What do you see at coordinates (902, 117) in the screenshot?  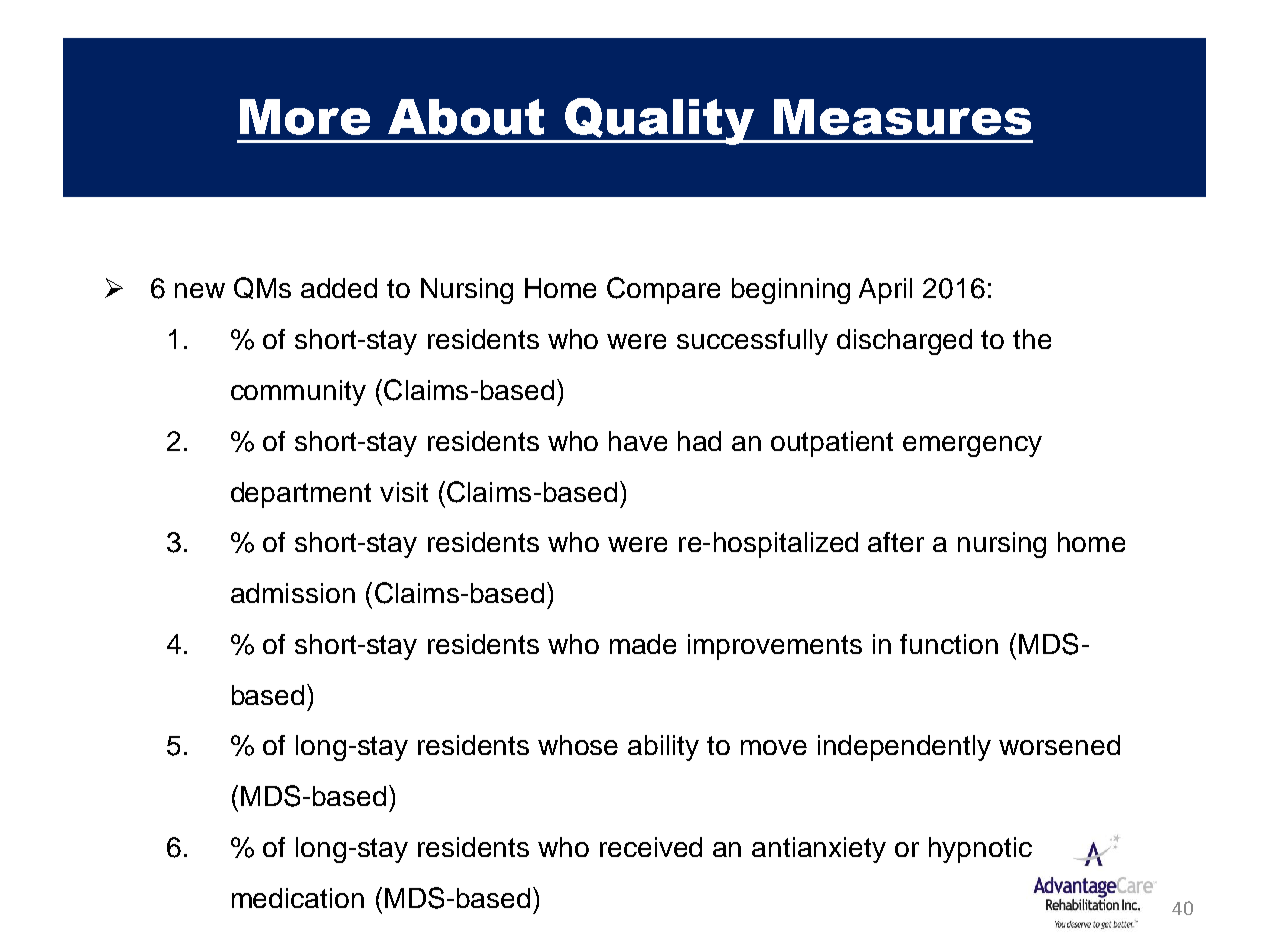 I see `Measures` at bounding box center [902, 117].
